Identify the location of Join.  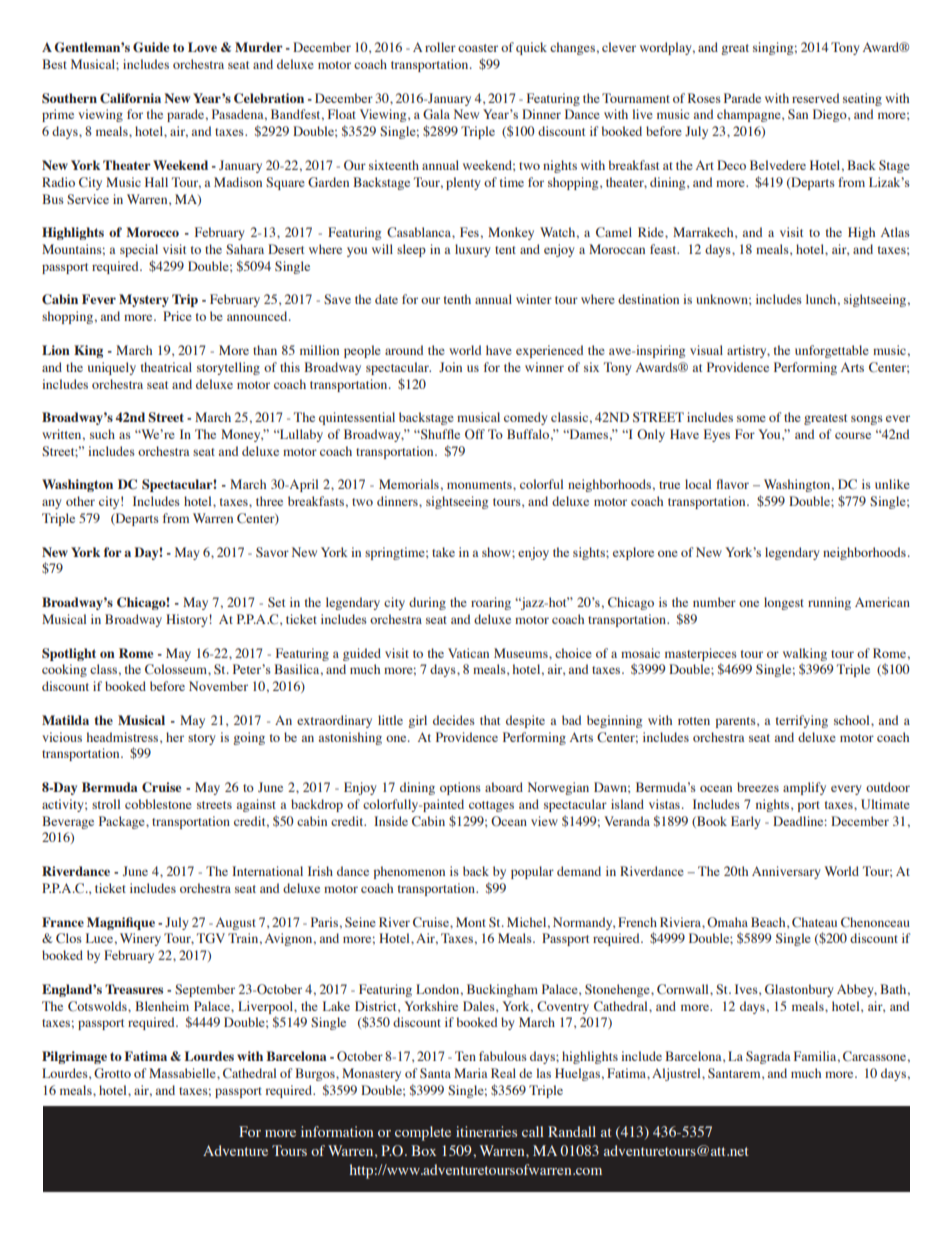
(450, 367).
